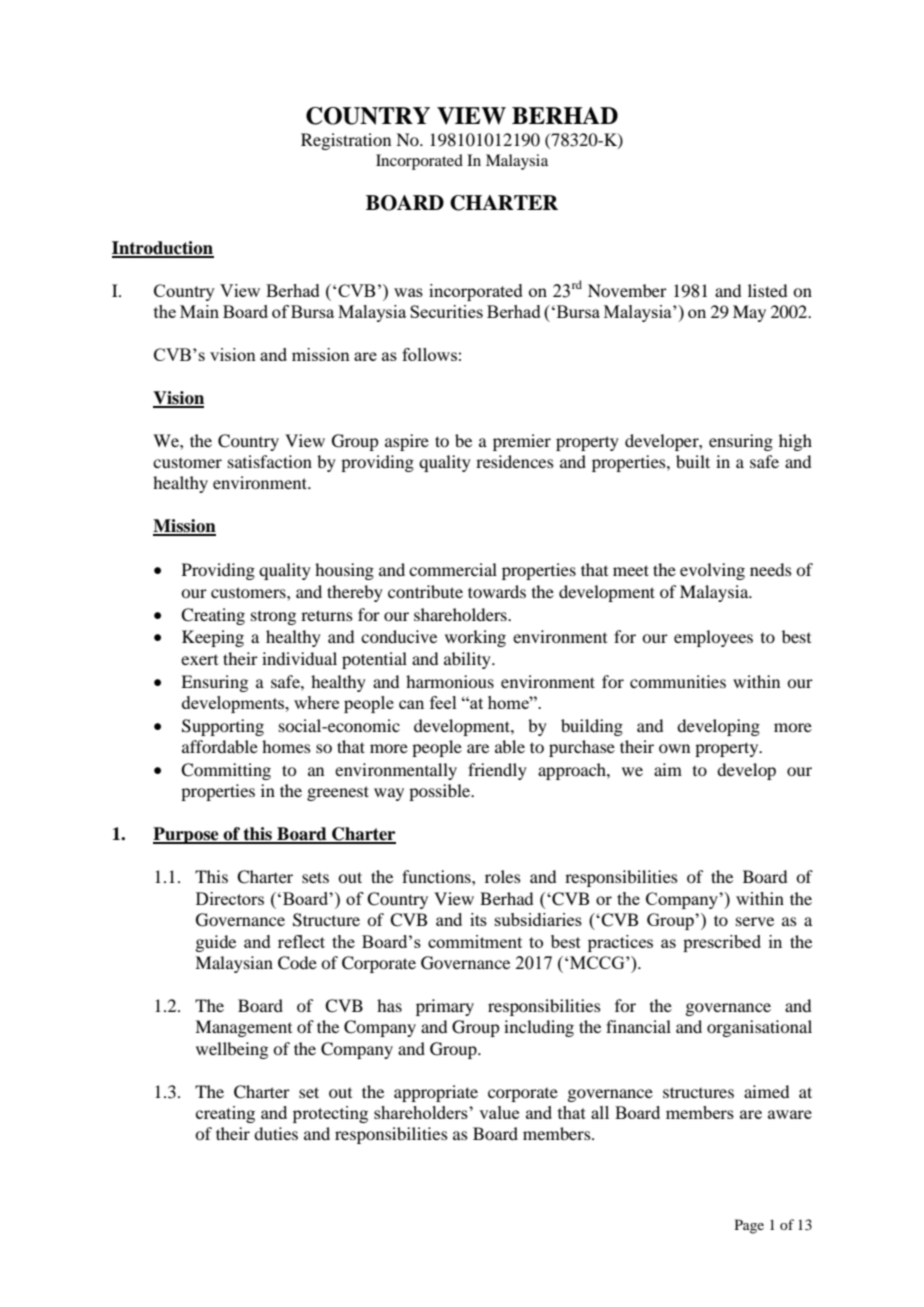  I want to click on ability, so click(468, 660).
